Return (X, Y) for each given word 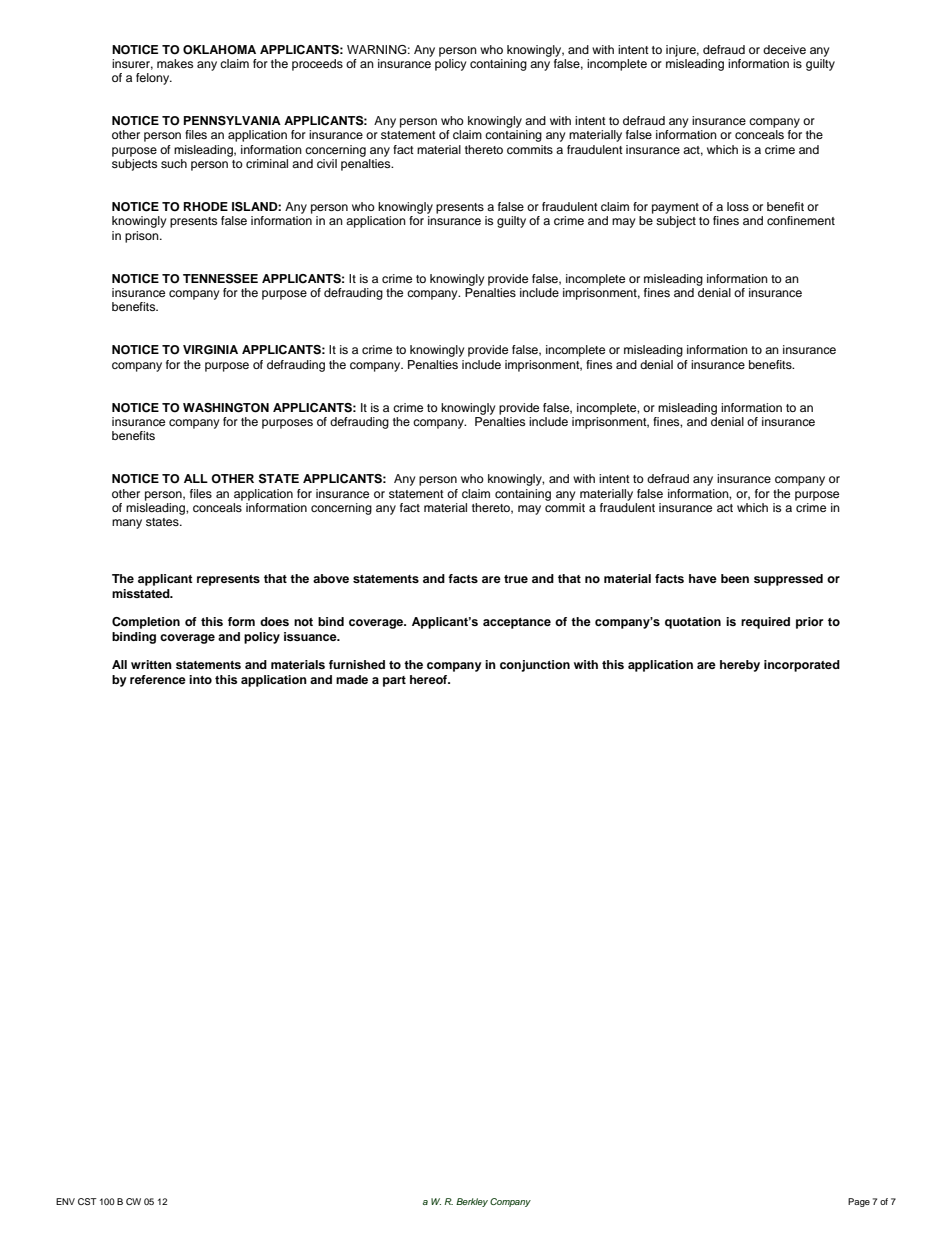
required (765, 623)
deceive (784, 49)
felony (154, 79)
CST (87, 1201)
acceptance (517, 623)
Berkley (472, 1202)
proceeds (317, 65)
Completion (146, 623)
